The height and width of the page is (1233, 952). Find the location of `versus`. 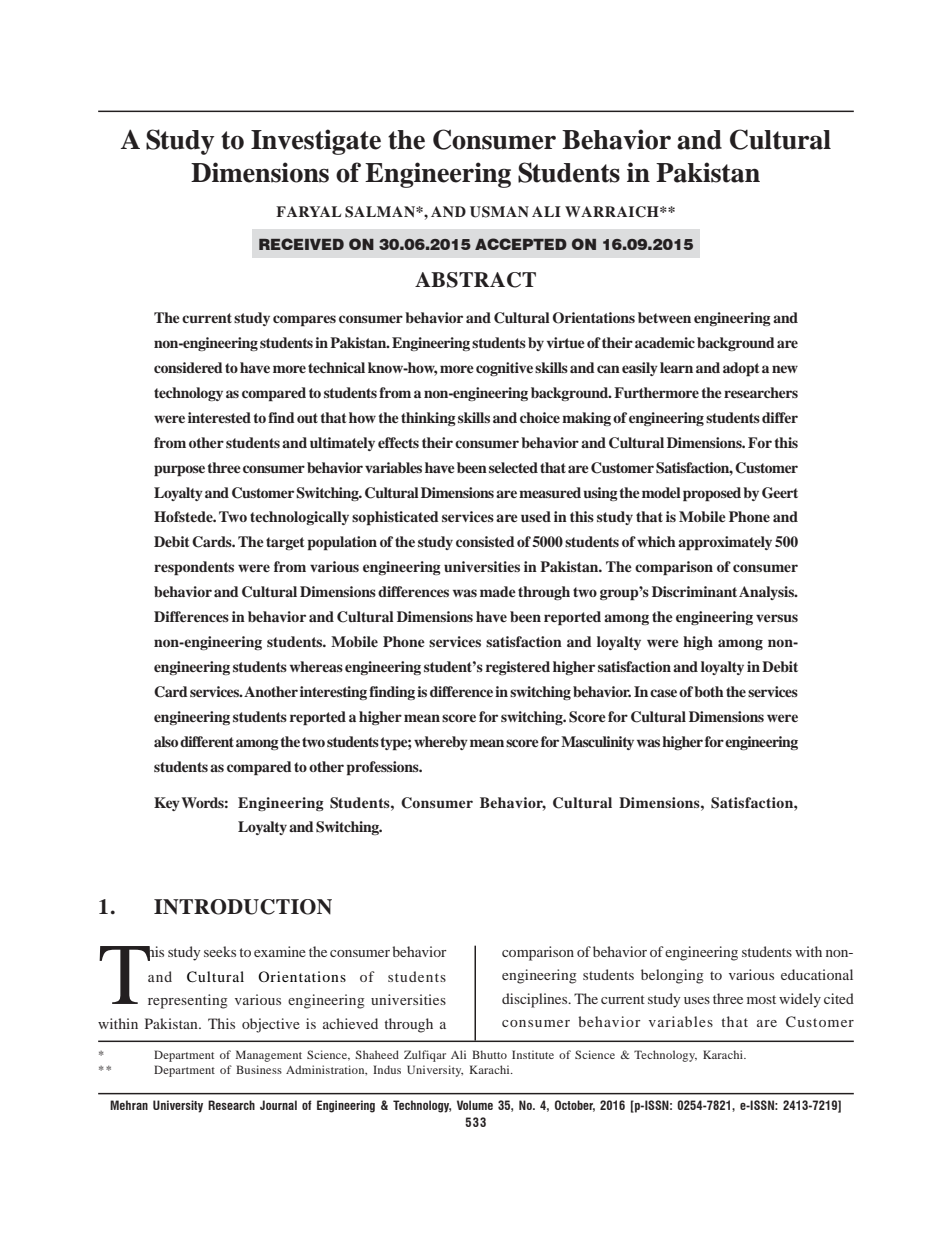

versus is located at coordinates (777, 618).
